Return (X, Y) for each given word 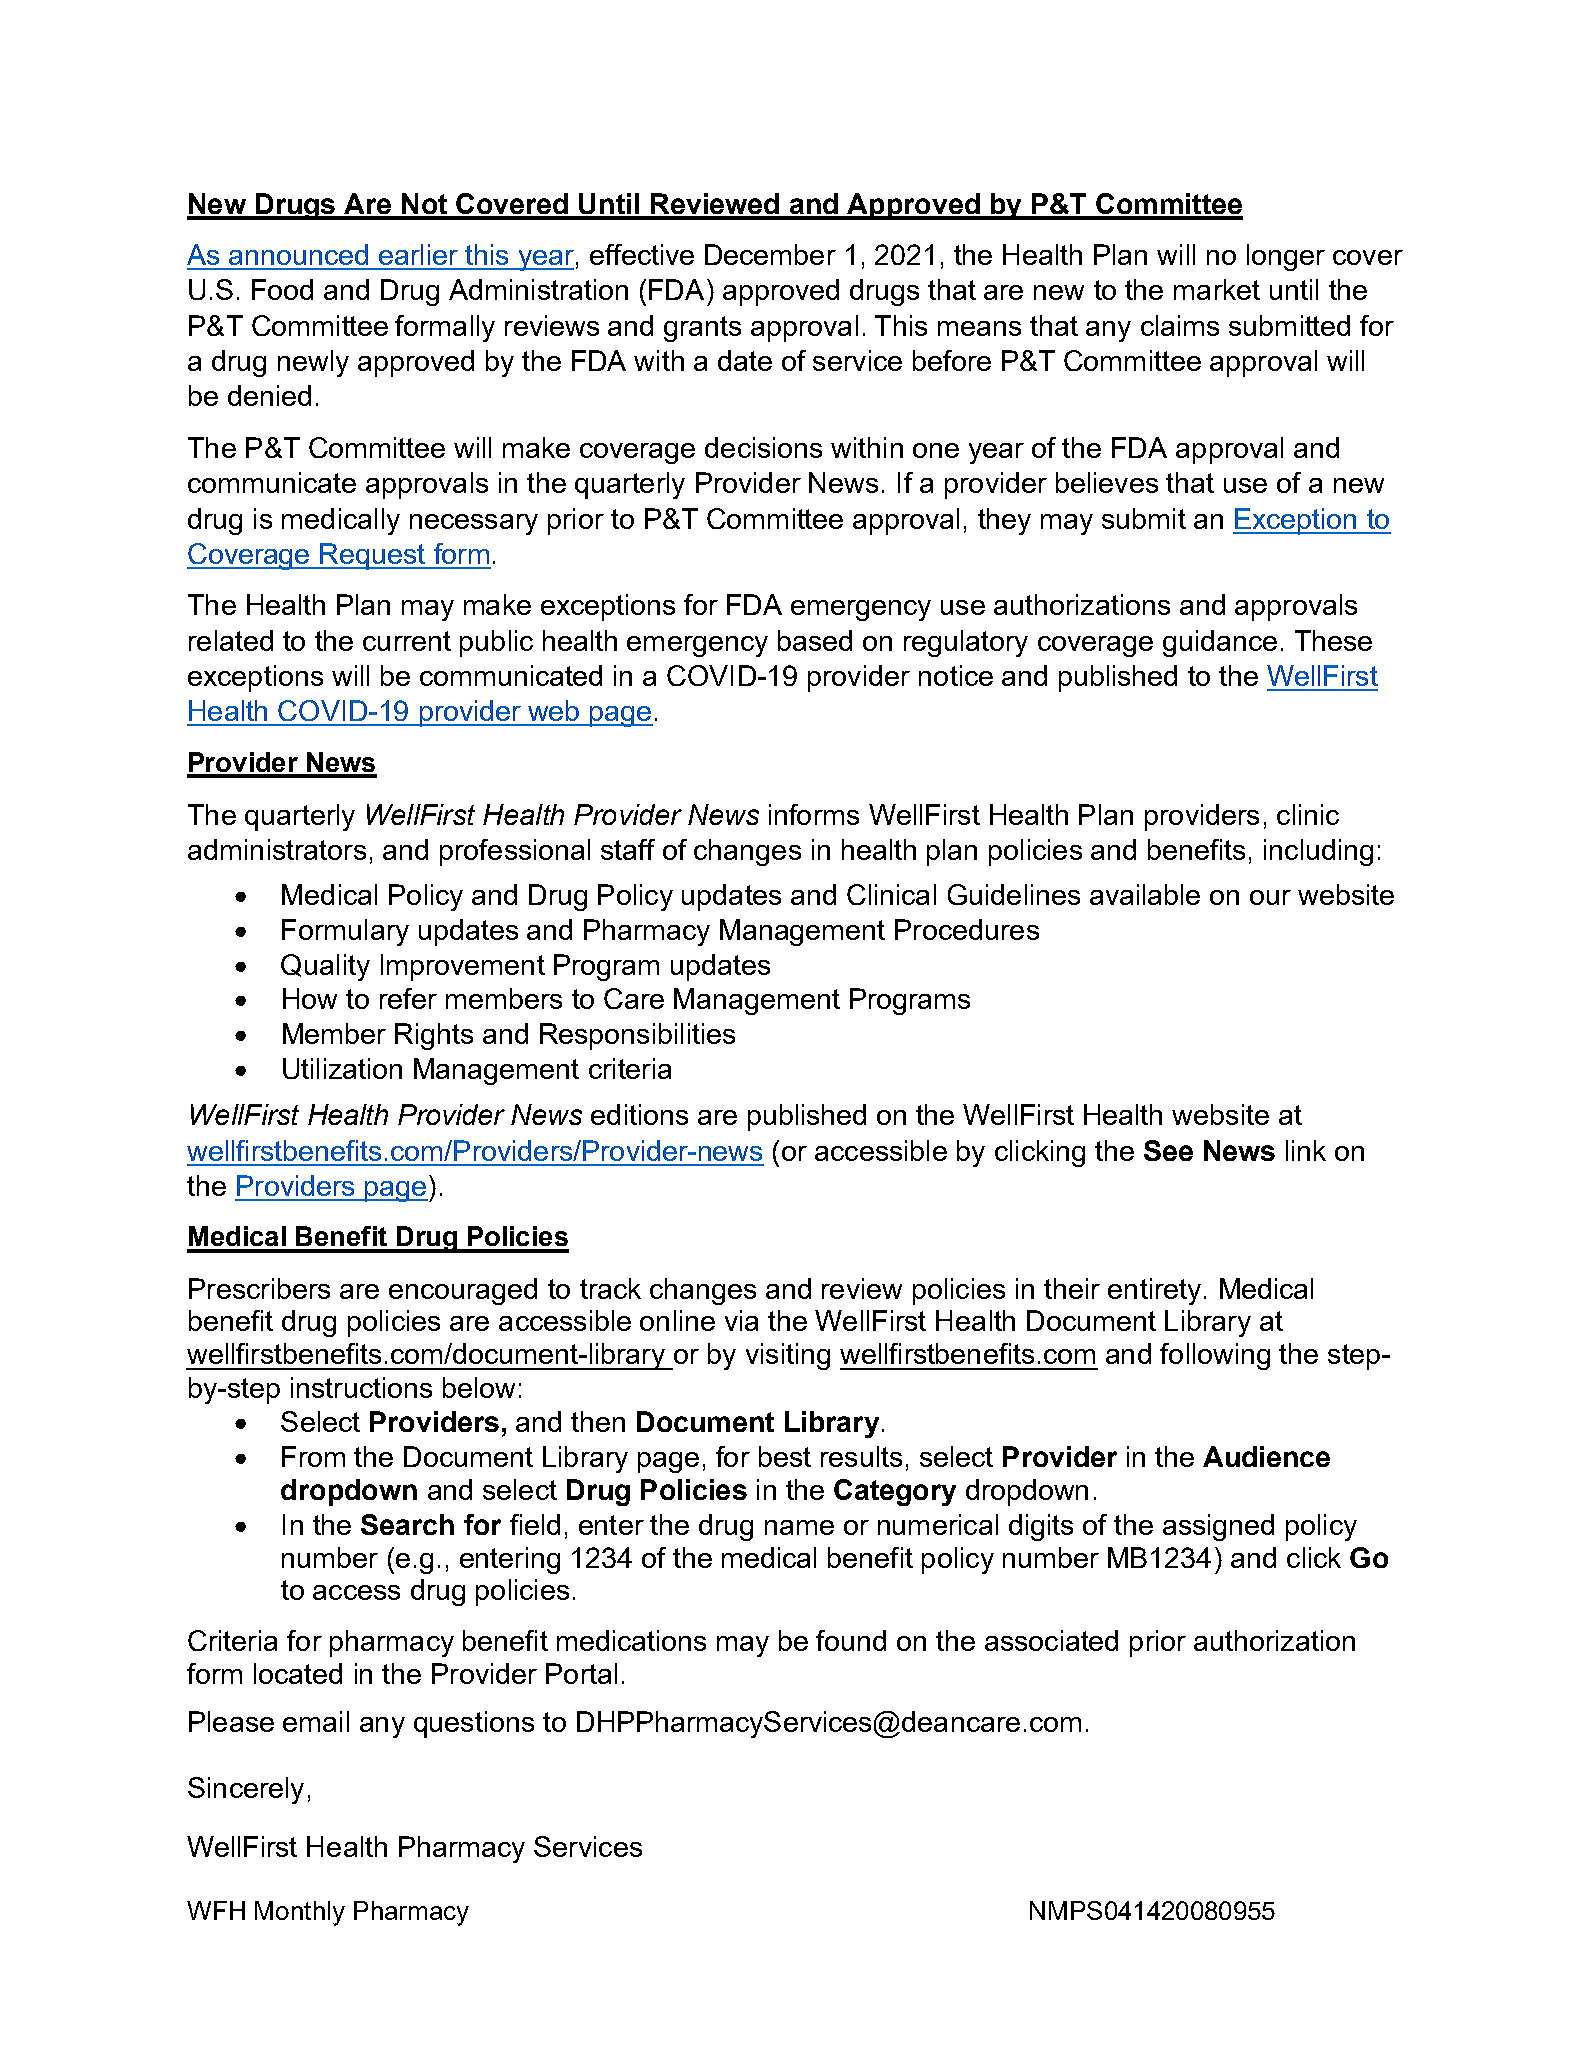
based (815, 640)
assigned (1218, 1527)
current (407, 641)
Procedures (967, 929)
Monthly (300, 1913)
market (1217, 289)
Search (407, 1524)
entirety (1154, 1291)
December (770, 254)
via (741, 1320)
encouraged (463, 1291)
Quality (325, 967)
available (1145, 894)
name (799, 1527)
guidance (1220, 643)
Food (282, 289)
